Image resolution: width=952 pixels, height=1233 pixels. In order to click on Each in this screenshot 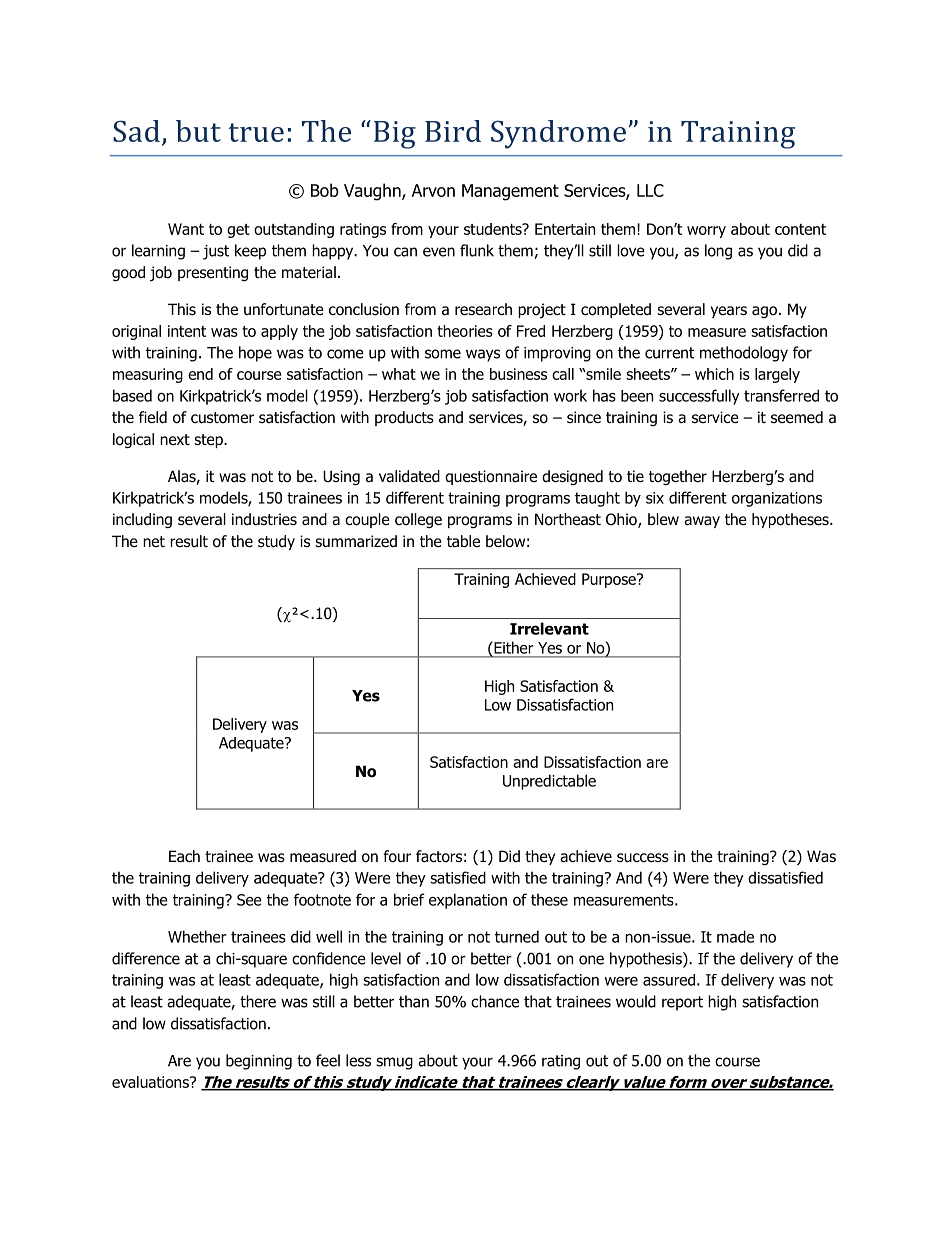, I will do `click(184, 856)`.
